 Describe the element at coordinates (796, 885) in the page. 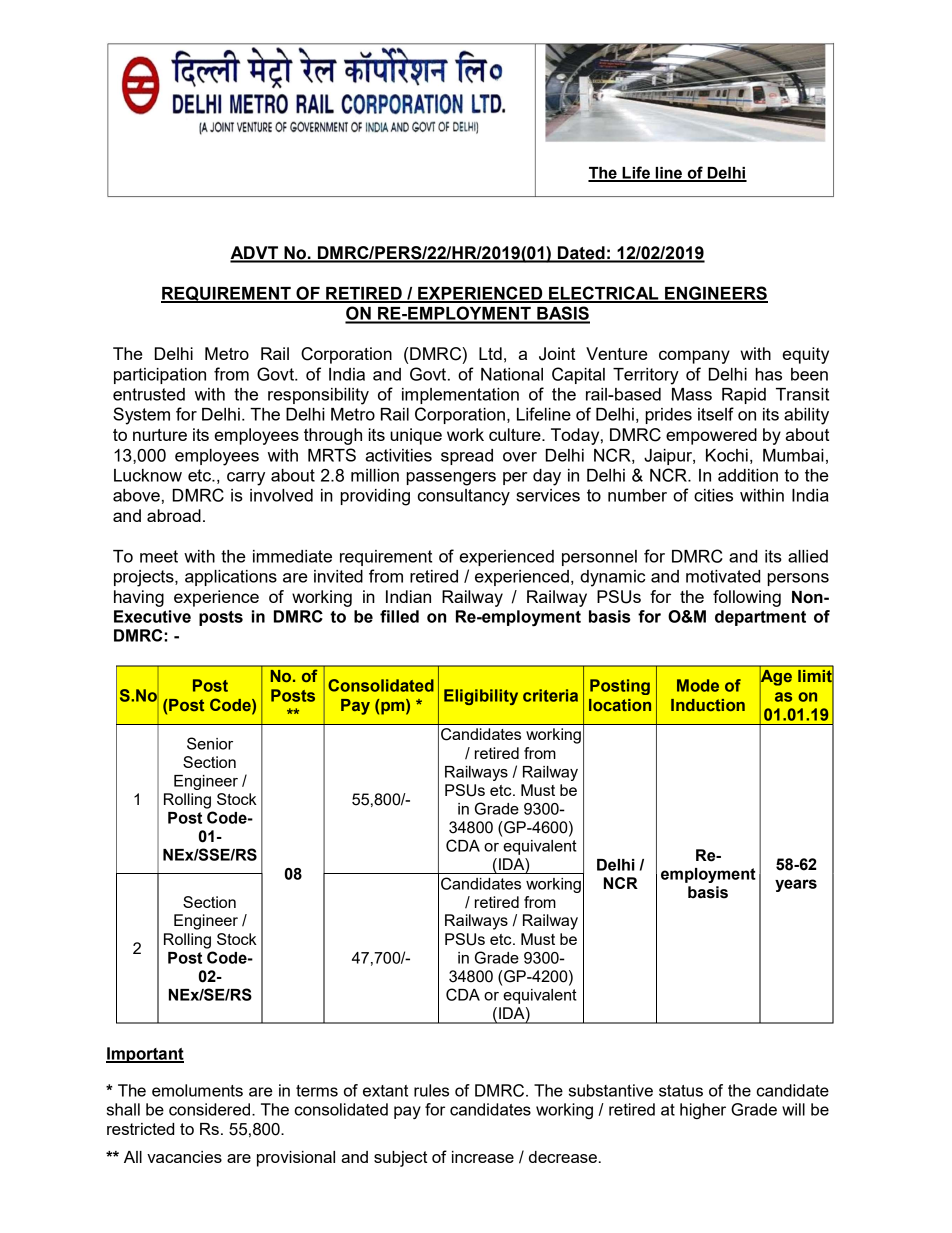

I see `years` at that location.
